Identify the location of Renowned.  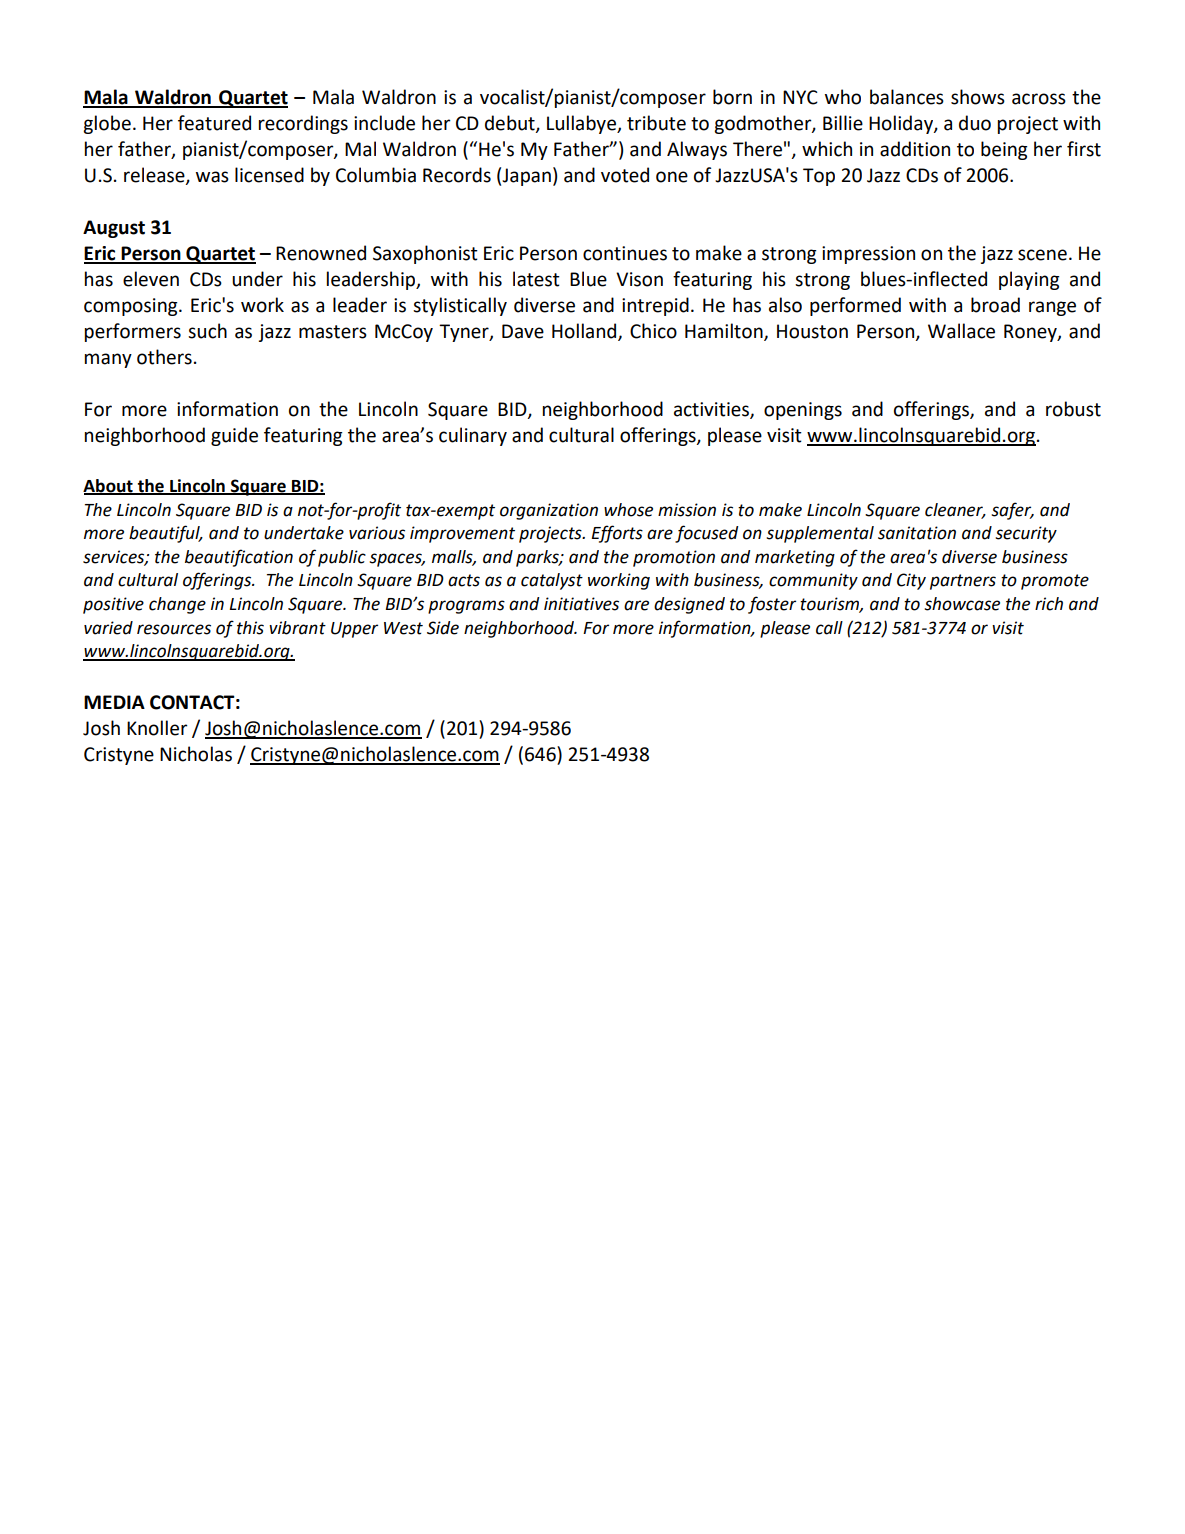
(321, 253).
